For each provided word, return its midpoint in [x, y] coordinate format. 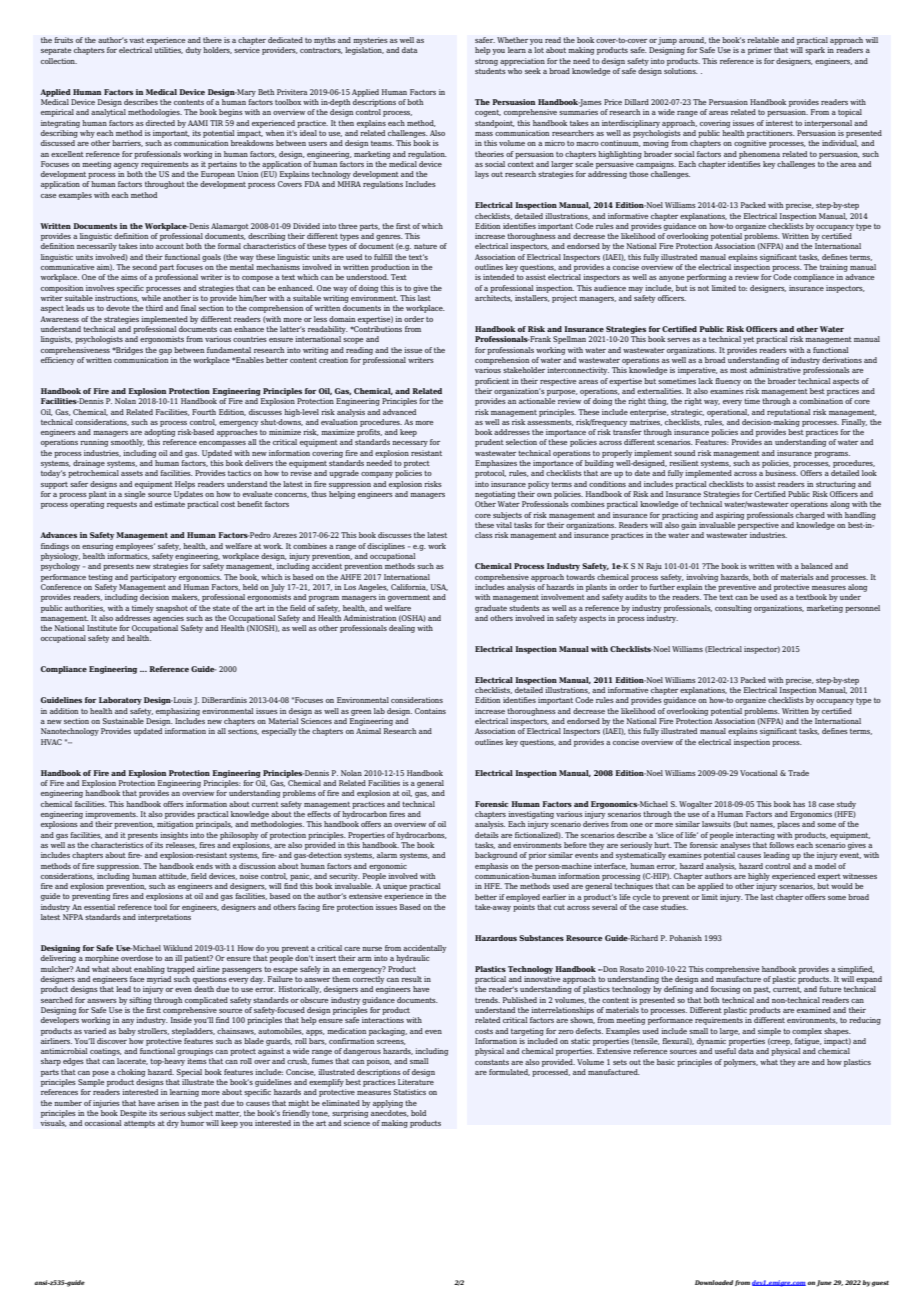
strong [486, 62]
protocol [490, 474]
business [781, 473]
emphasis [491, 867]
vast [136, 40]
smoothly [128, 443]
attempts [139, 1124]
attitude [174, 876]
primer [760, 51]
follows [781, 845]
